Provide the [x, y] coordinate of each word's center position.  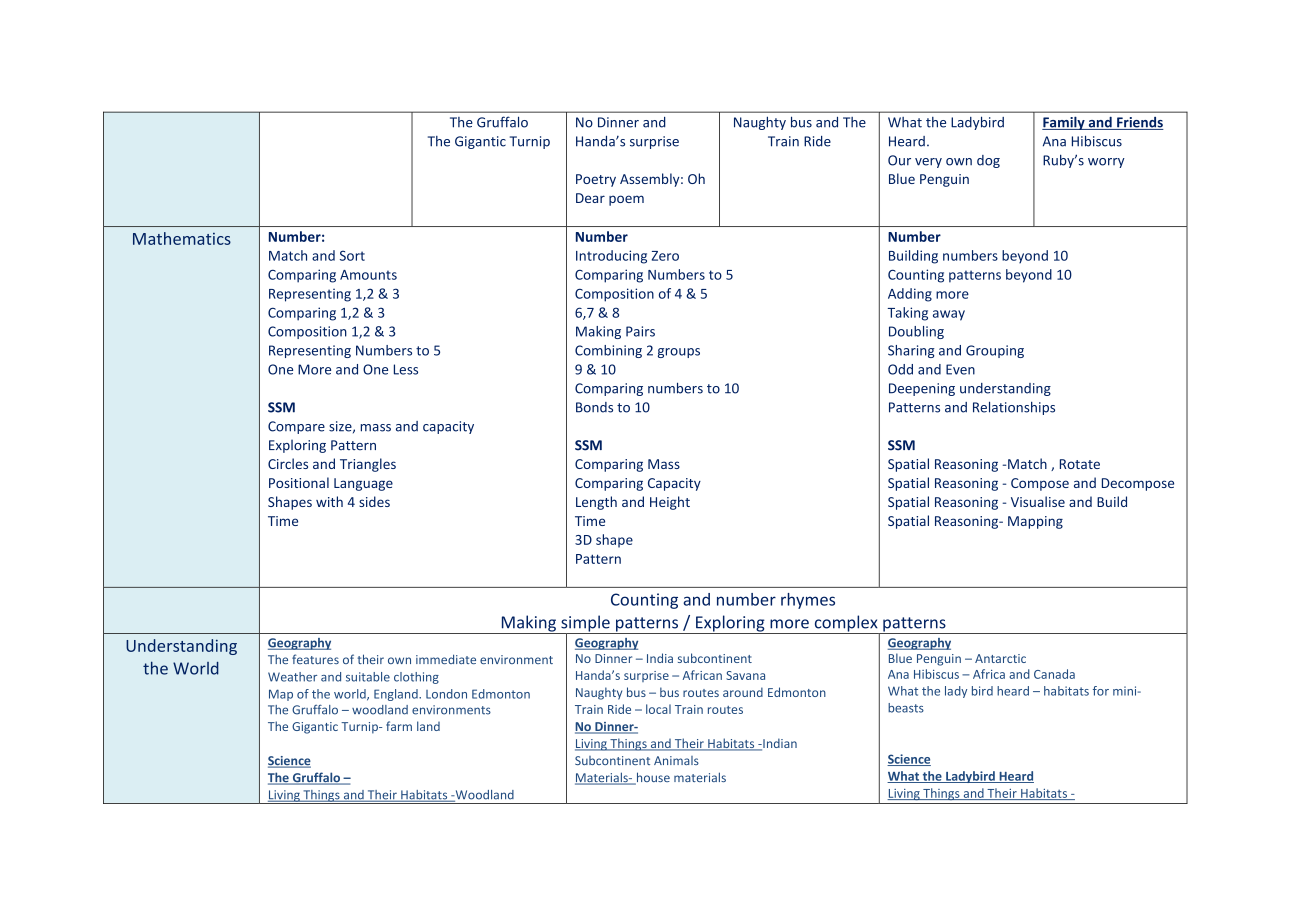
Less [406, 369]
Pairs [640, 331]
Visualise [1038, 501]
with [329, 501]
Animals [676, 760]
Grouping [995, 351]
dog [988, 161]
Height [670, 503]
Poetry [596, 180]
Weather [292, 677]
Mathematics [182, 238]
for [1101, 691]
